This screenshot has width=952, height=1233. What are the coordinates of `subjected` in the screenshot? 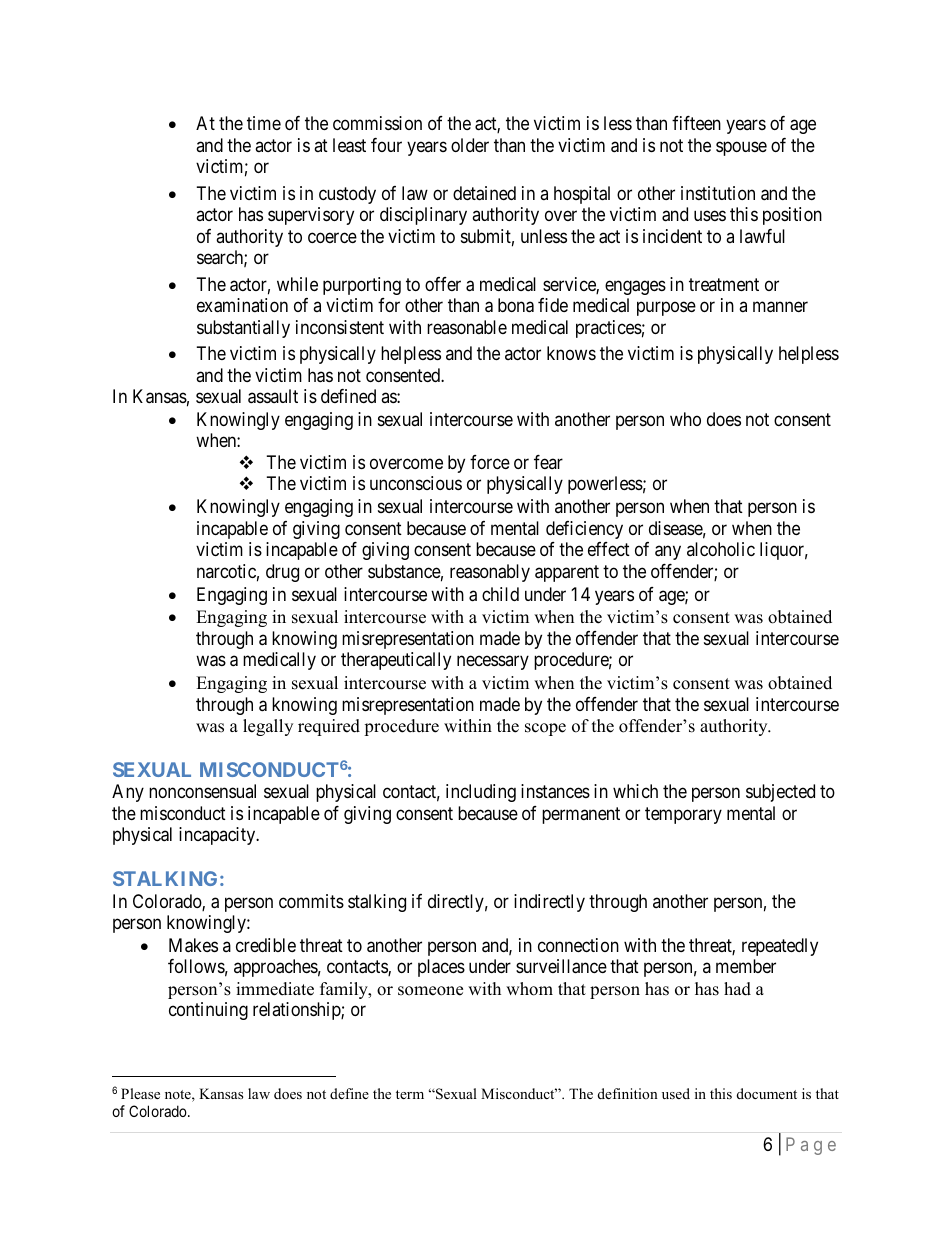 It's located at (780, 793).
